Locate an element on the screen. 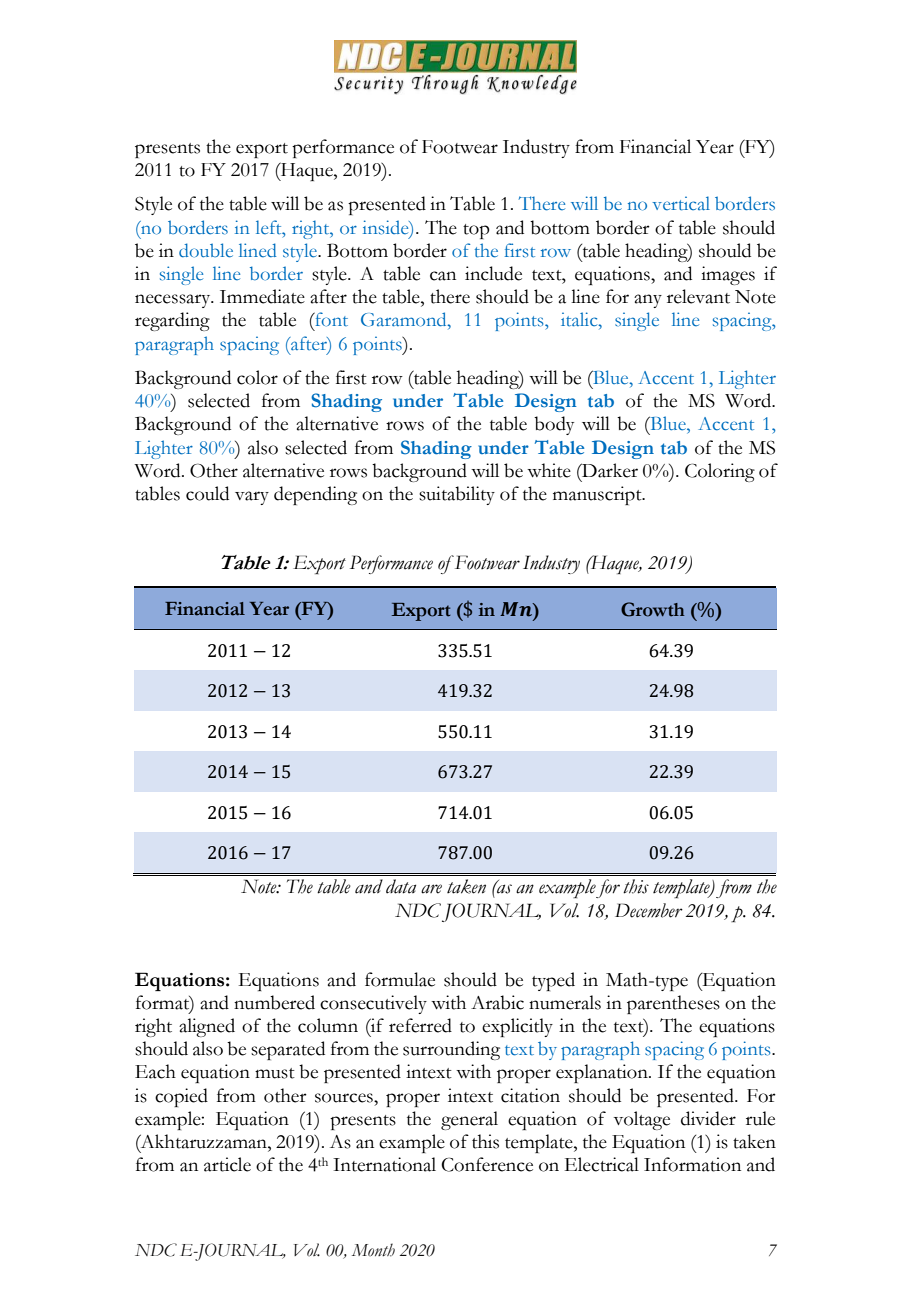 The height and width of the screenshot is (1316, 911). double is located at coordinates (206, 250).
